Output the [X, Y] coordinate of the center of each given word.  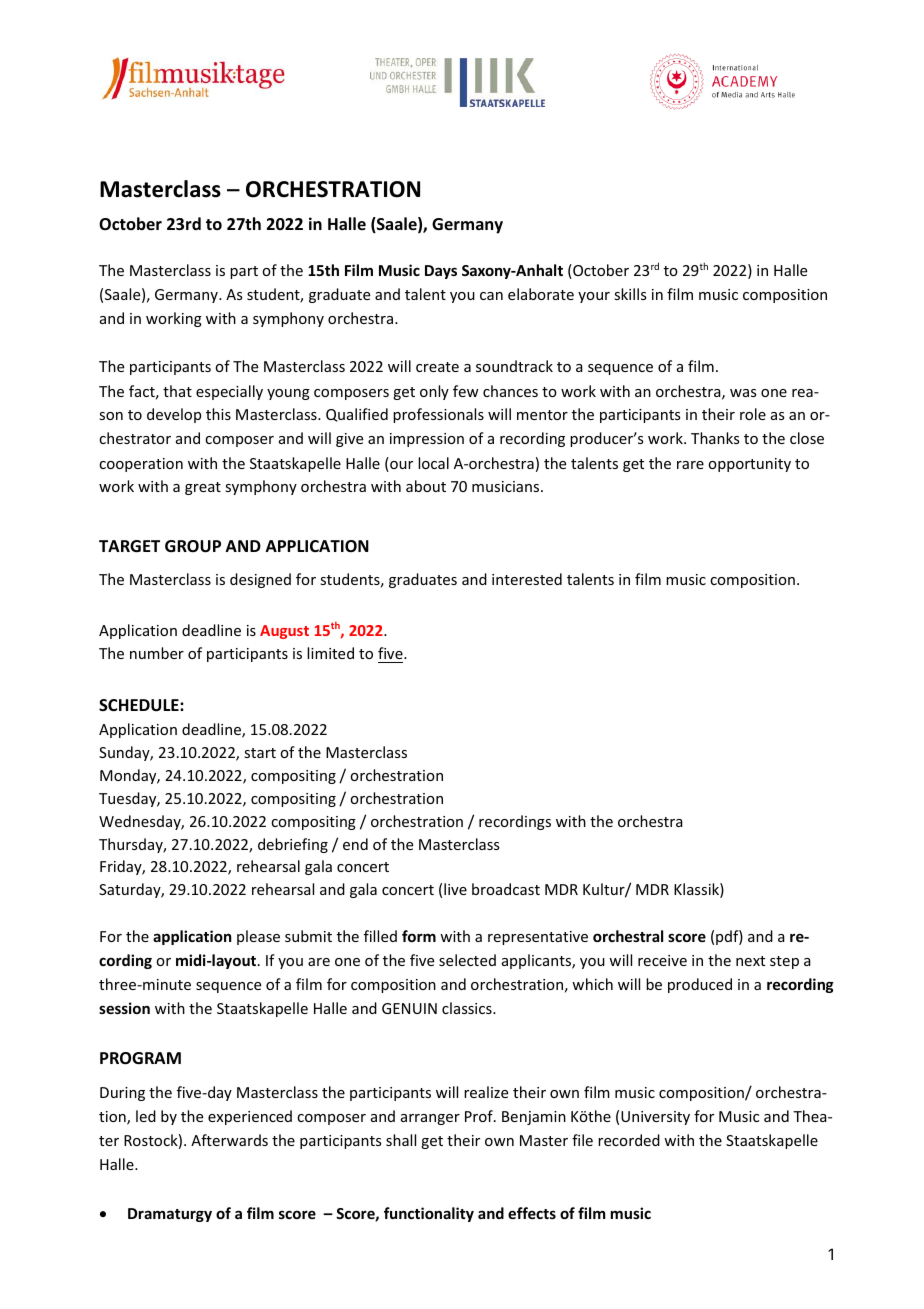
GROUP [193, 546]
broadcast [506, 889]
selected [467, 960]
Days [441, 272]
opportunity [749, 465]
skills [630, 294]
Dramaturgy [170, 1215]
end [355, 844]
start [260, 753]
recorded [629, 1140]
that [177, 391]
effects [532, 1213]
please [258, 937]
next [750, 961]
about [426, 486]
